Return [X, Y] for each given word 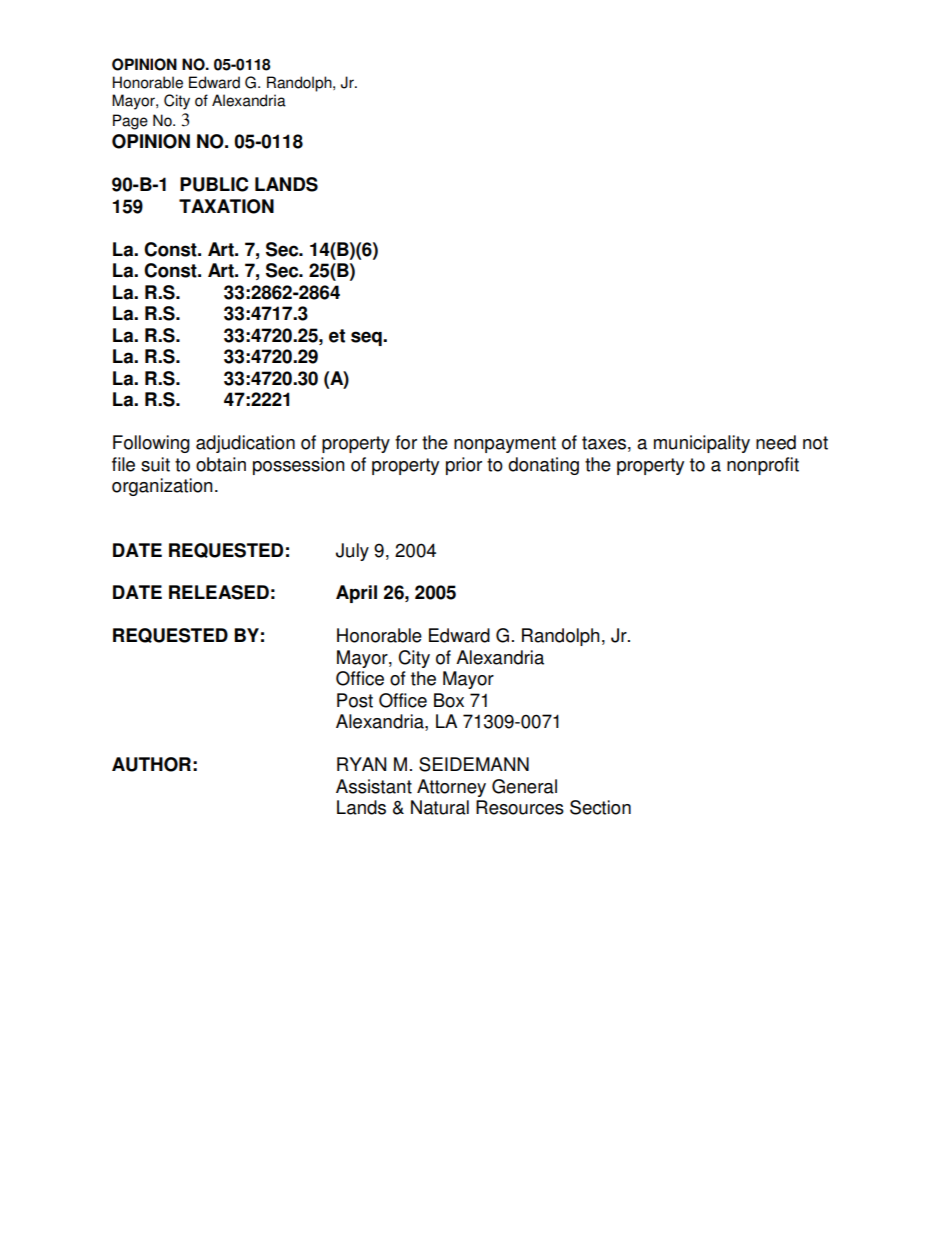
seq [367, 338]
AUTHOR [151, 764]
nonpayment [505, 444]
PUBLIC [214, 184]
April [356, 594]
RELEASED [219, 592]
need [776, 442]
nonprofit [763, 466]
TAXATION [226, 206]
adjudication [245, 444]
